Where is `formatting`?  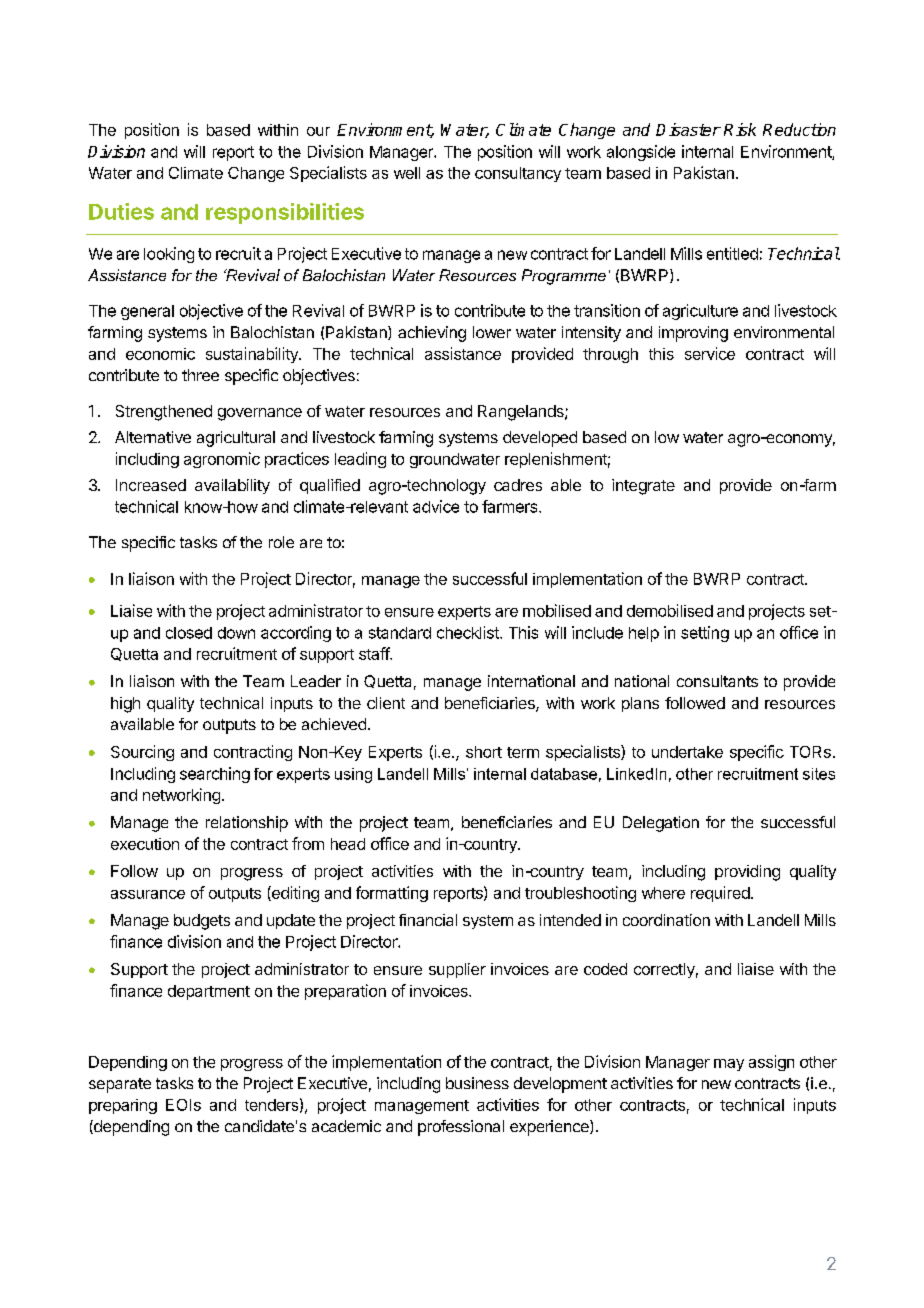
formatting is located at coordinates (392, 894).
